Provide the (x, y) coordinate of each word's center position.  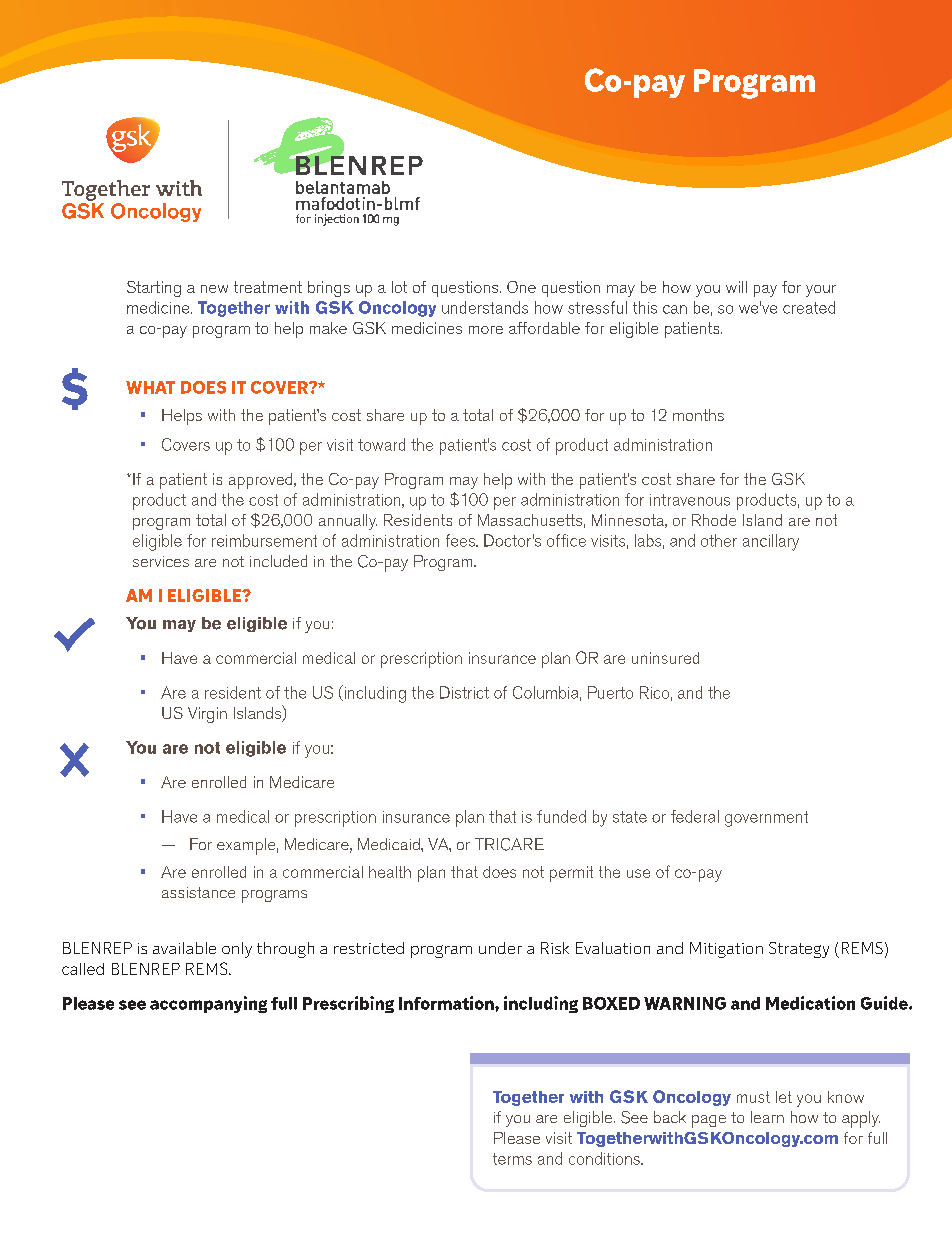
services (161, 561)
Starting (154, 289)
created (809, 307)
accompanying (208, 1004)
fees (461, 540)
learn (767, 1117)
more (486, 330)
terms (512, 1159)
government (766, 819)
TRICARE (509, 844)
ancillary (771, 542)
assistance (198, 892)
